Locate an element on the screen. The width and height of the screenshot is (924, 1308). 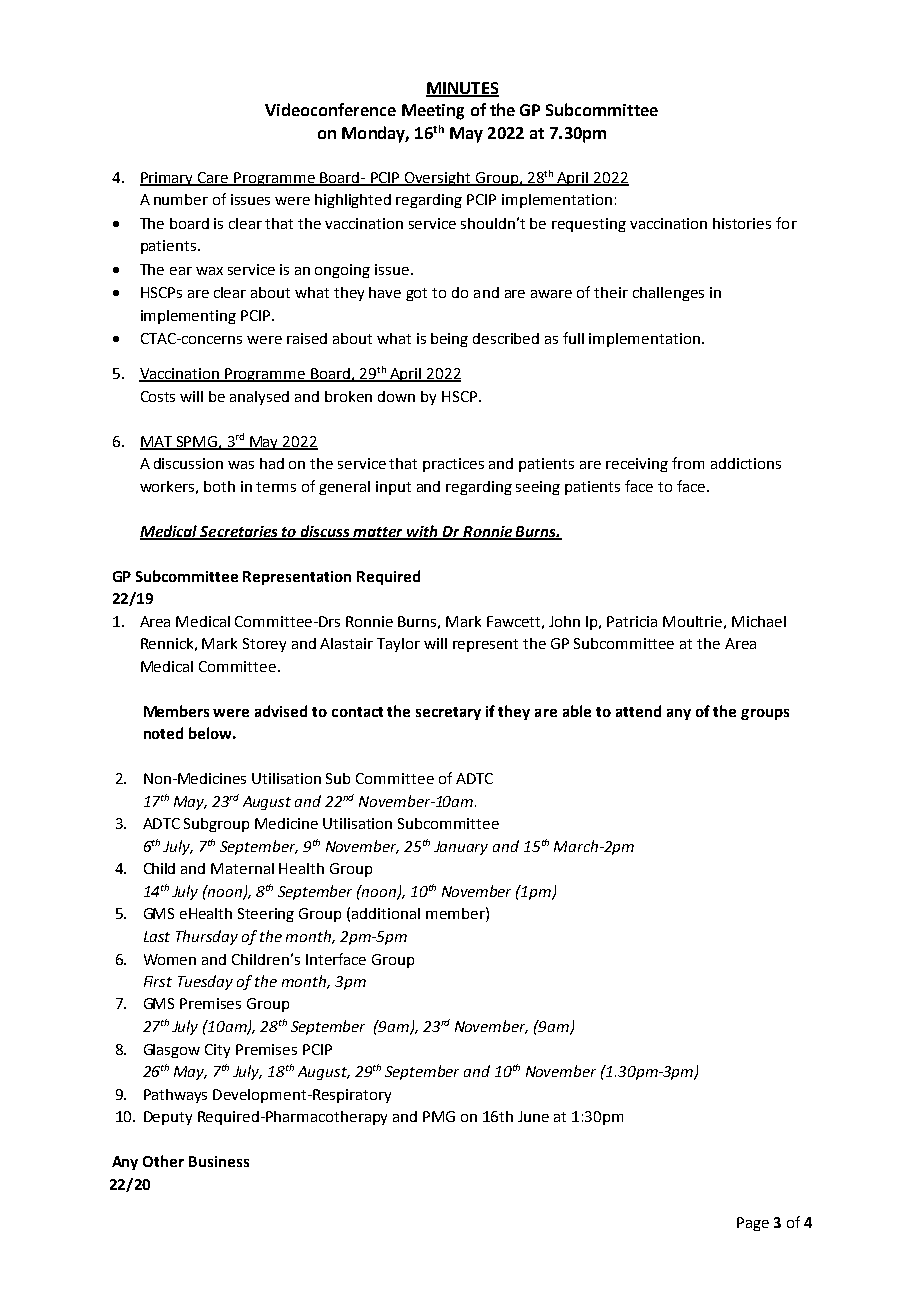
Michael is located at coordinates (759, 621).
